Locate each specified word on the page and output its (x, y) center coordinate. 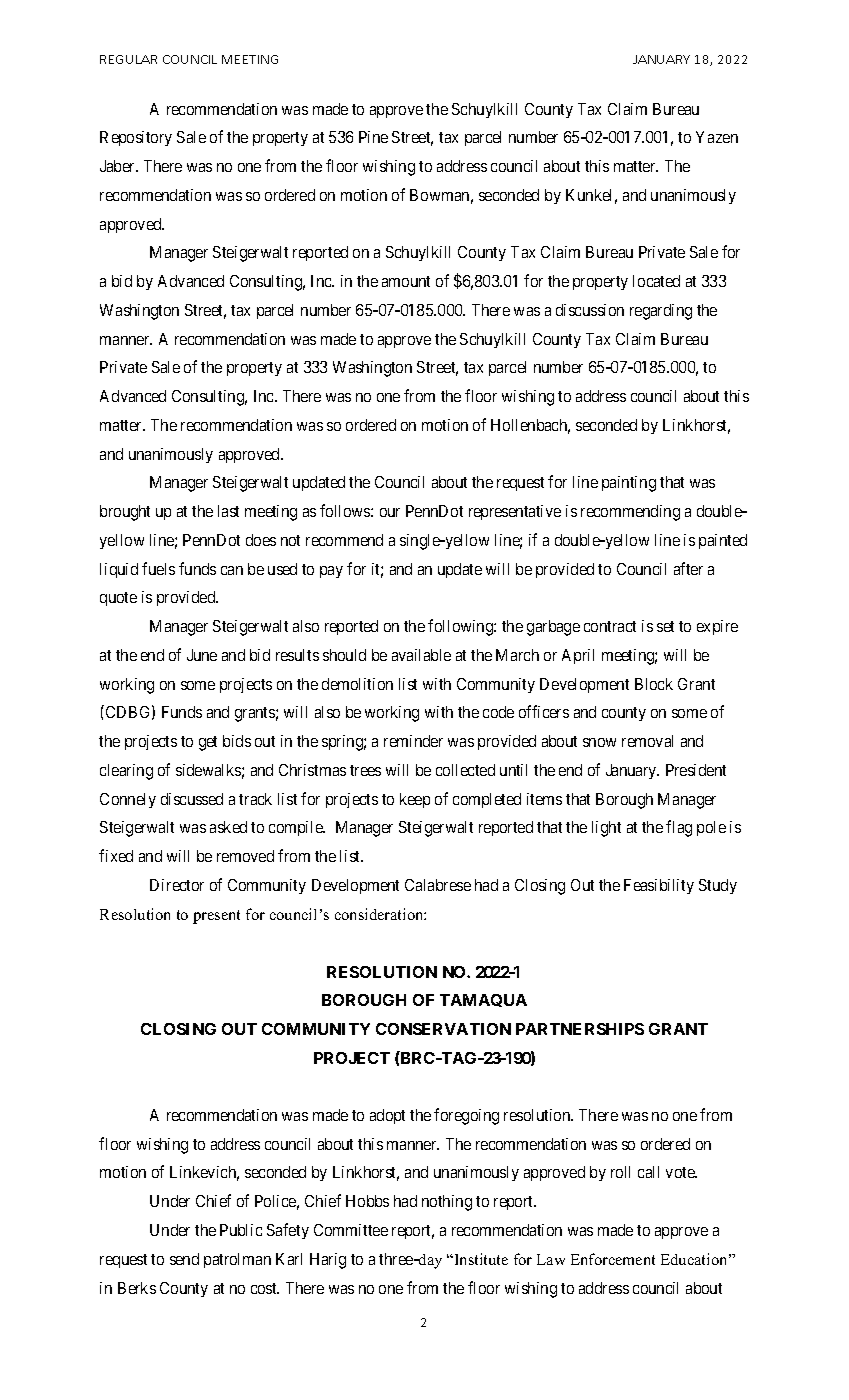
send (184, 1259)
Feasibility (659, 886)
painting (629, 484)
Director (177, 885)
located (656, 281)
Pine (373, 137)
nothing (447, 1203)
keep (415, 800)
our (390, 512)
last (228, 511)
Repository (136, 138)
